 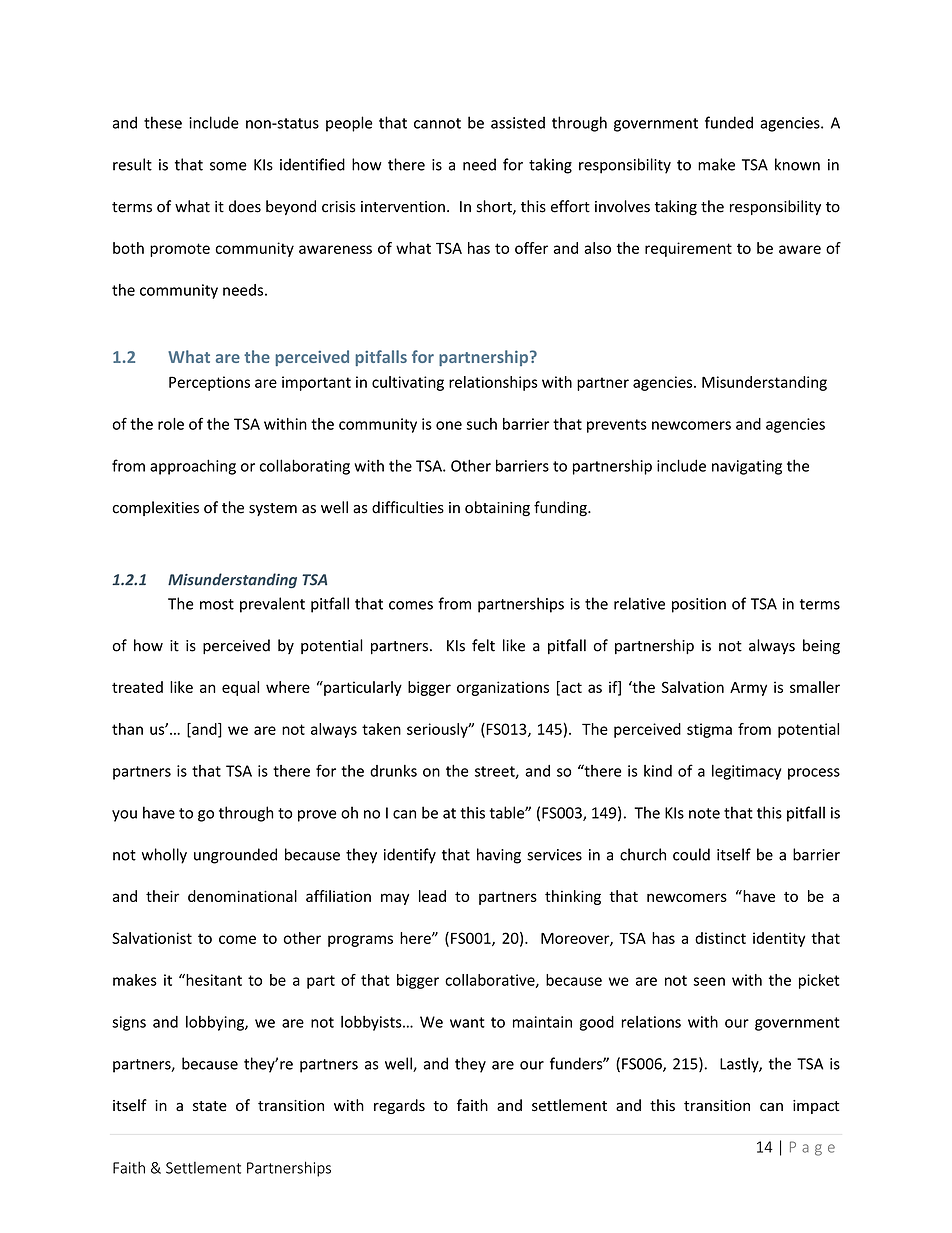 I want to click on navigating, so click(x=747, y=467).
